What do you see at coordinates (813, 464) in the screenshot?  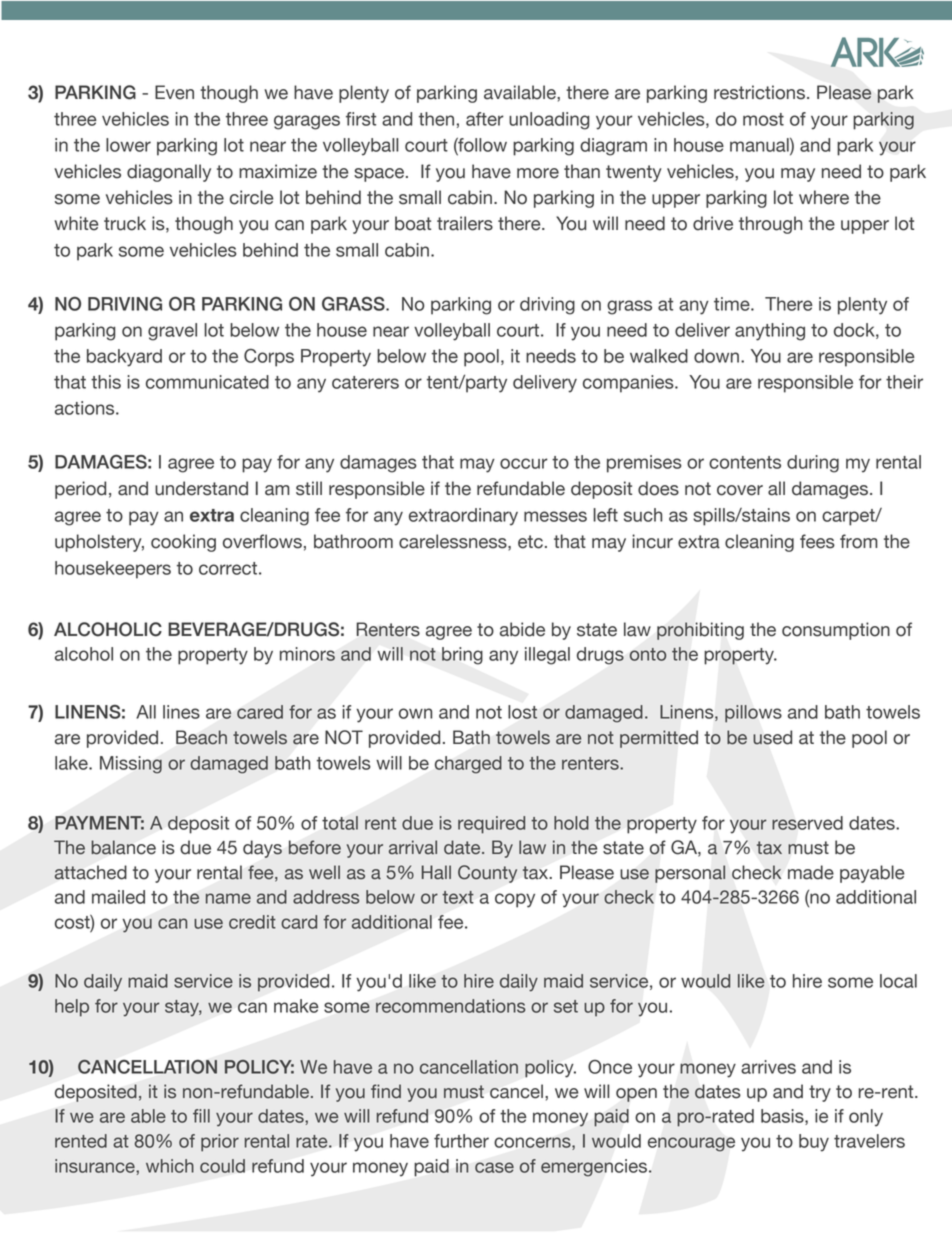 I see `during` at bounding box center [813, 464].
